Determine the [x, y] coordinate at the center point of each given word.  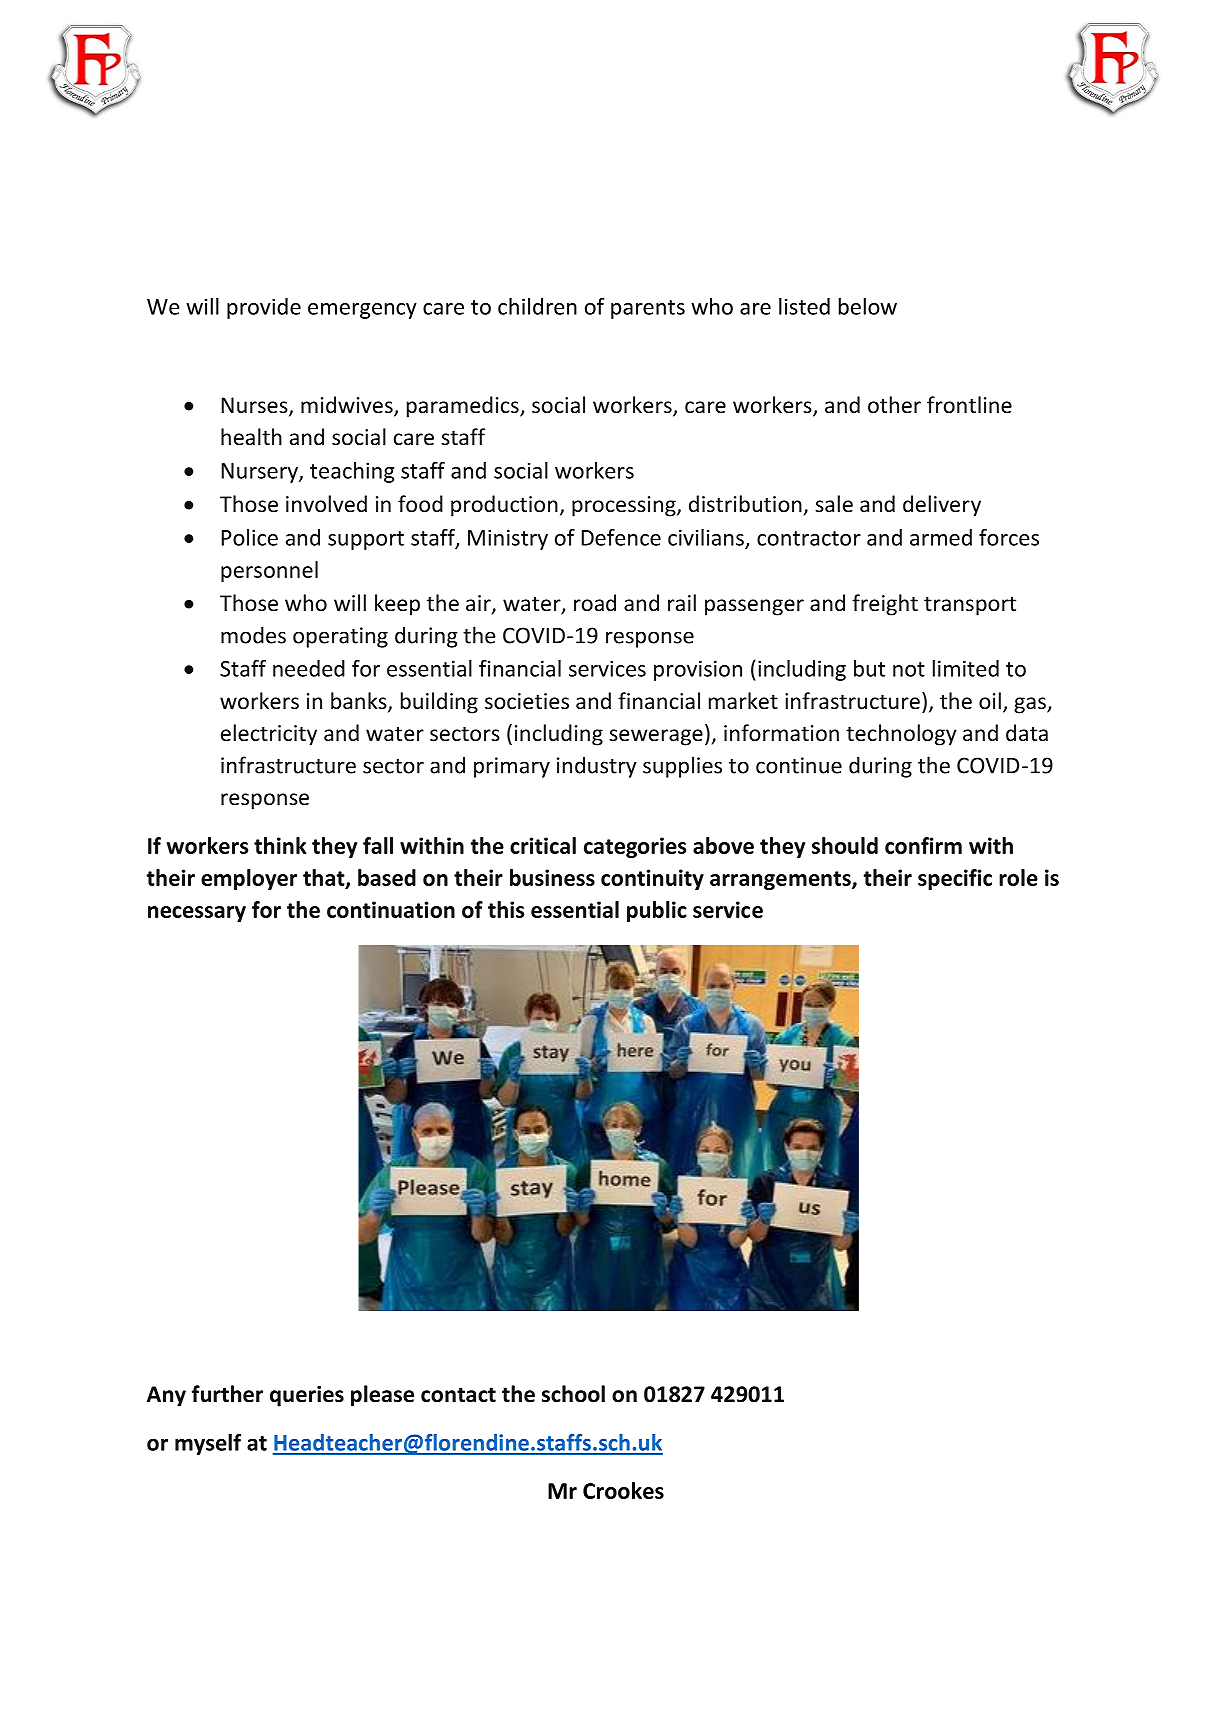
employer [249, 879]
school [573, 1394]
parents [648, 309]
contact [458, 1395]
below [868, 306]
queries [307, 1396]
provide [264, 308]
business [552, 877]
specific [955, 879]
